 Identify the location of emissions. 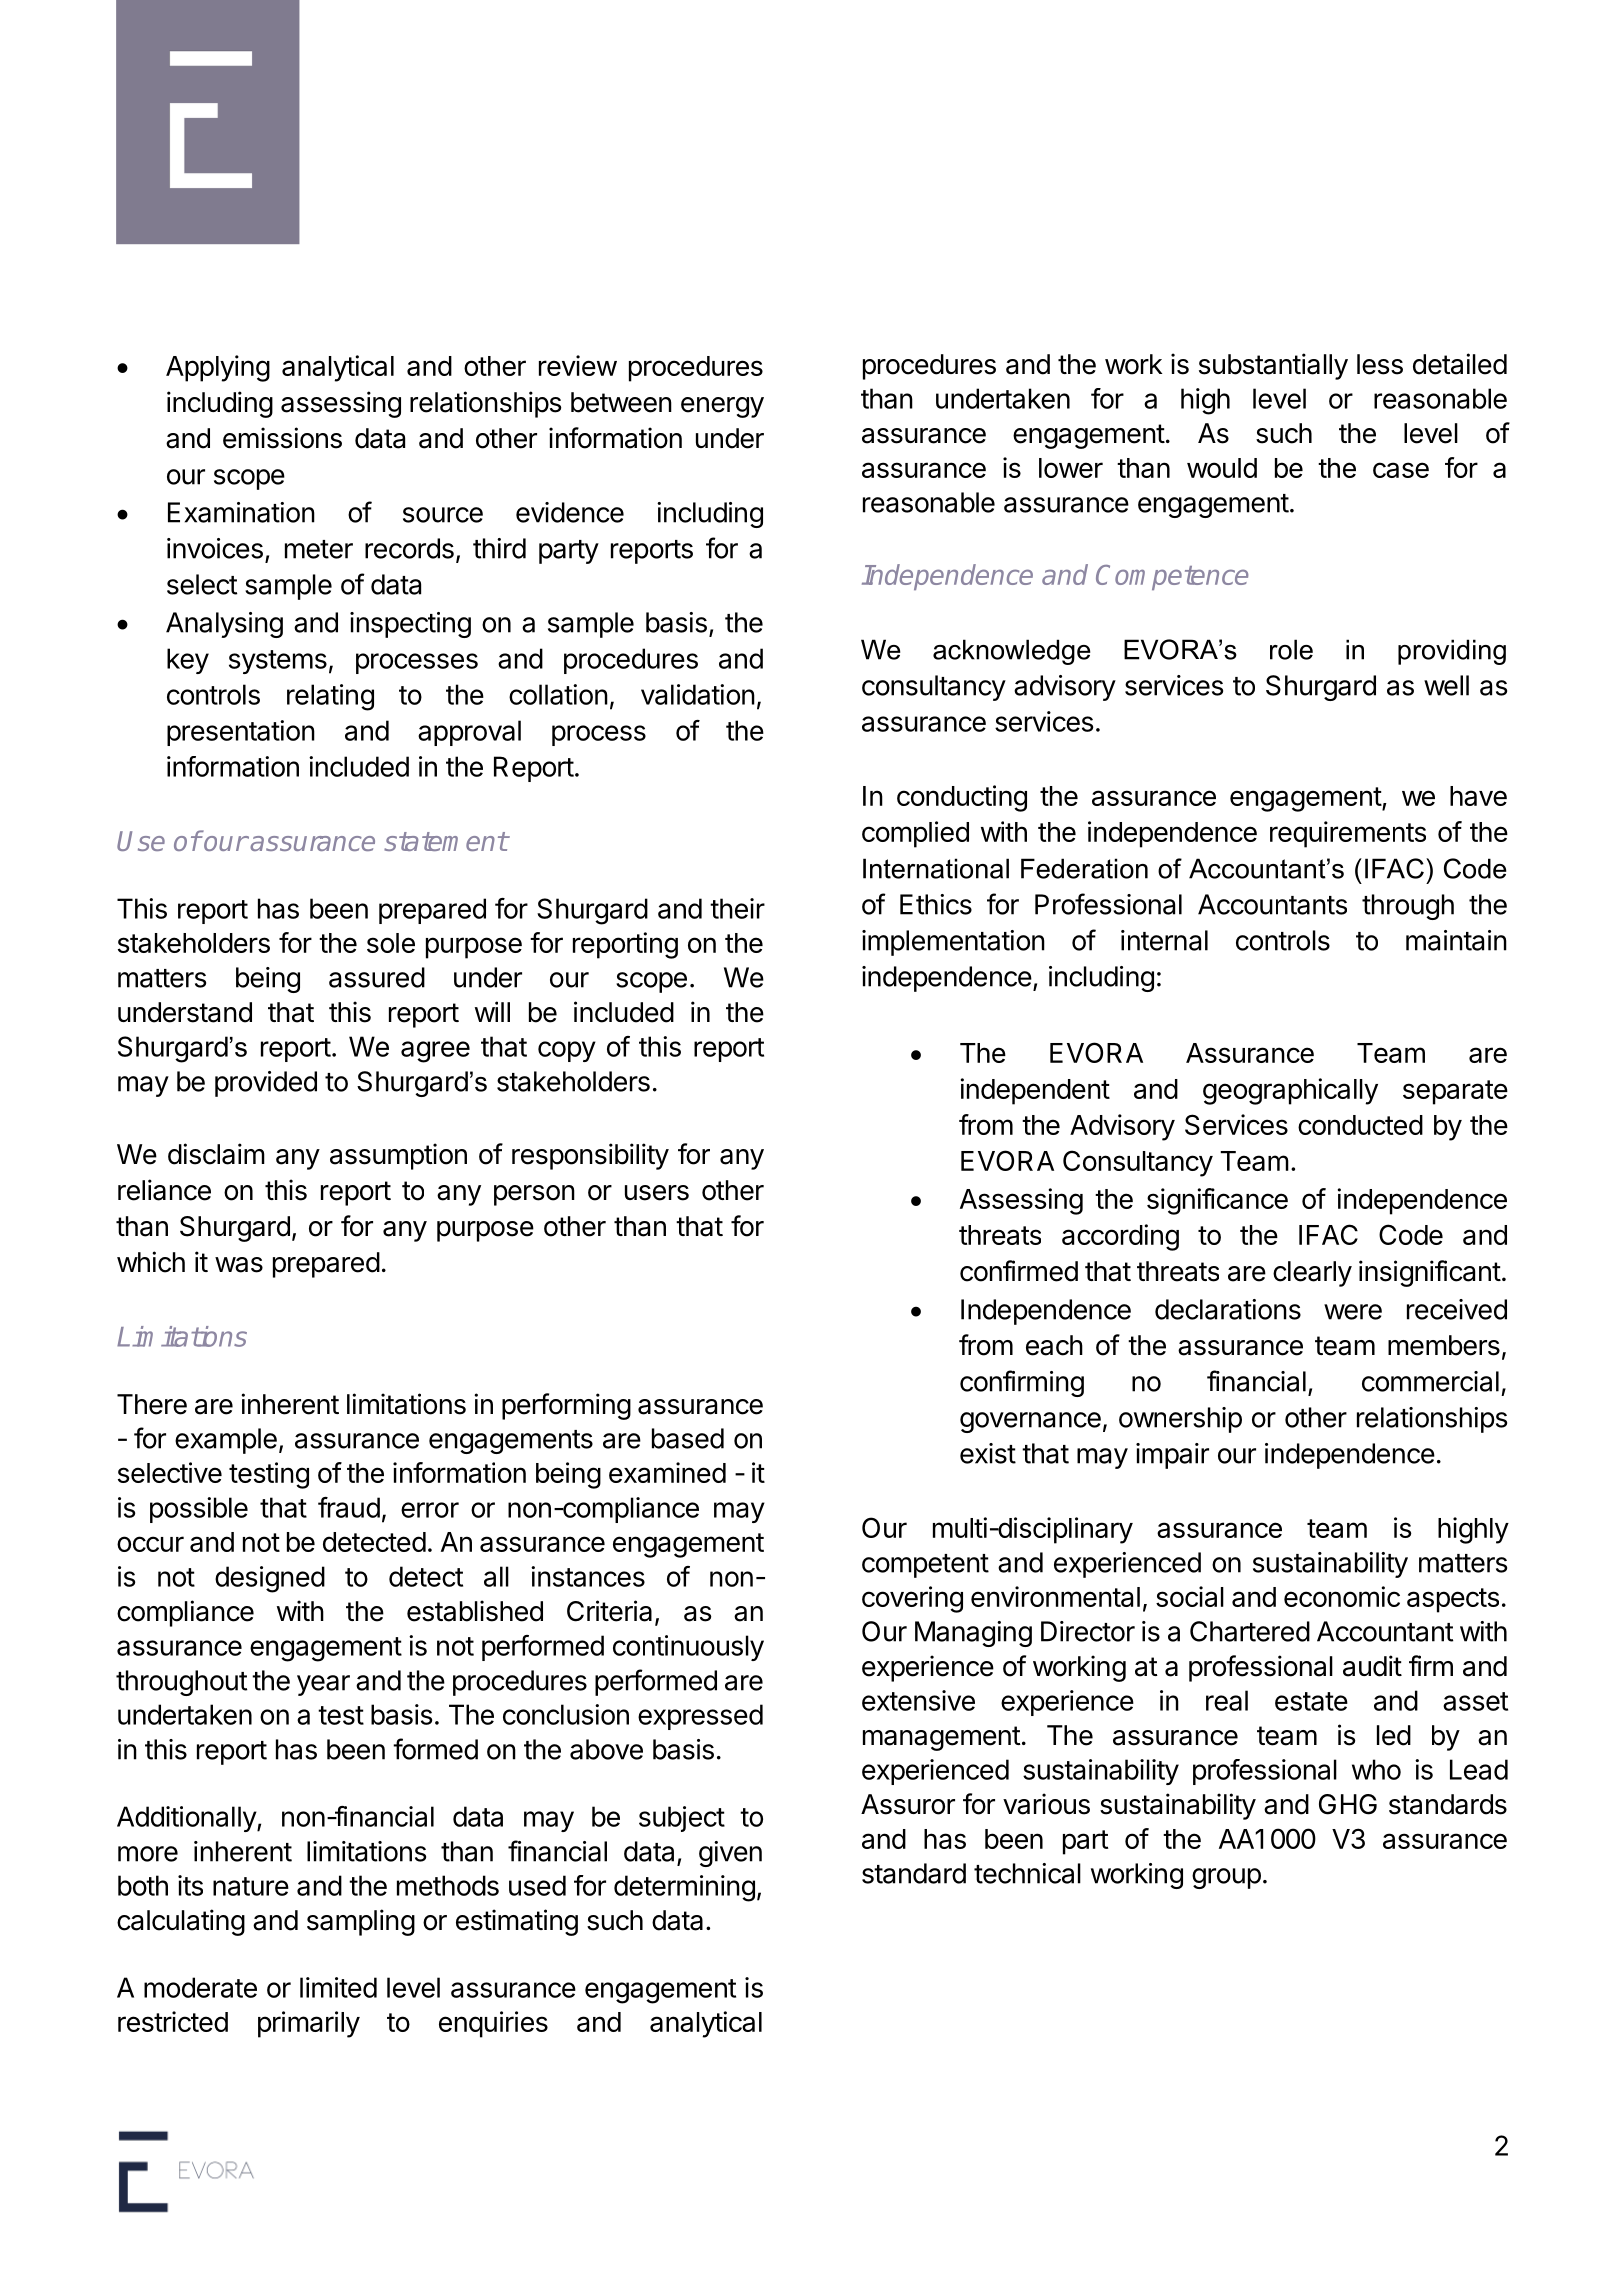
(282, 438).
